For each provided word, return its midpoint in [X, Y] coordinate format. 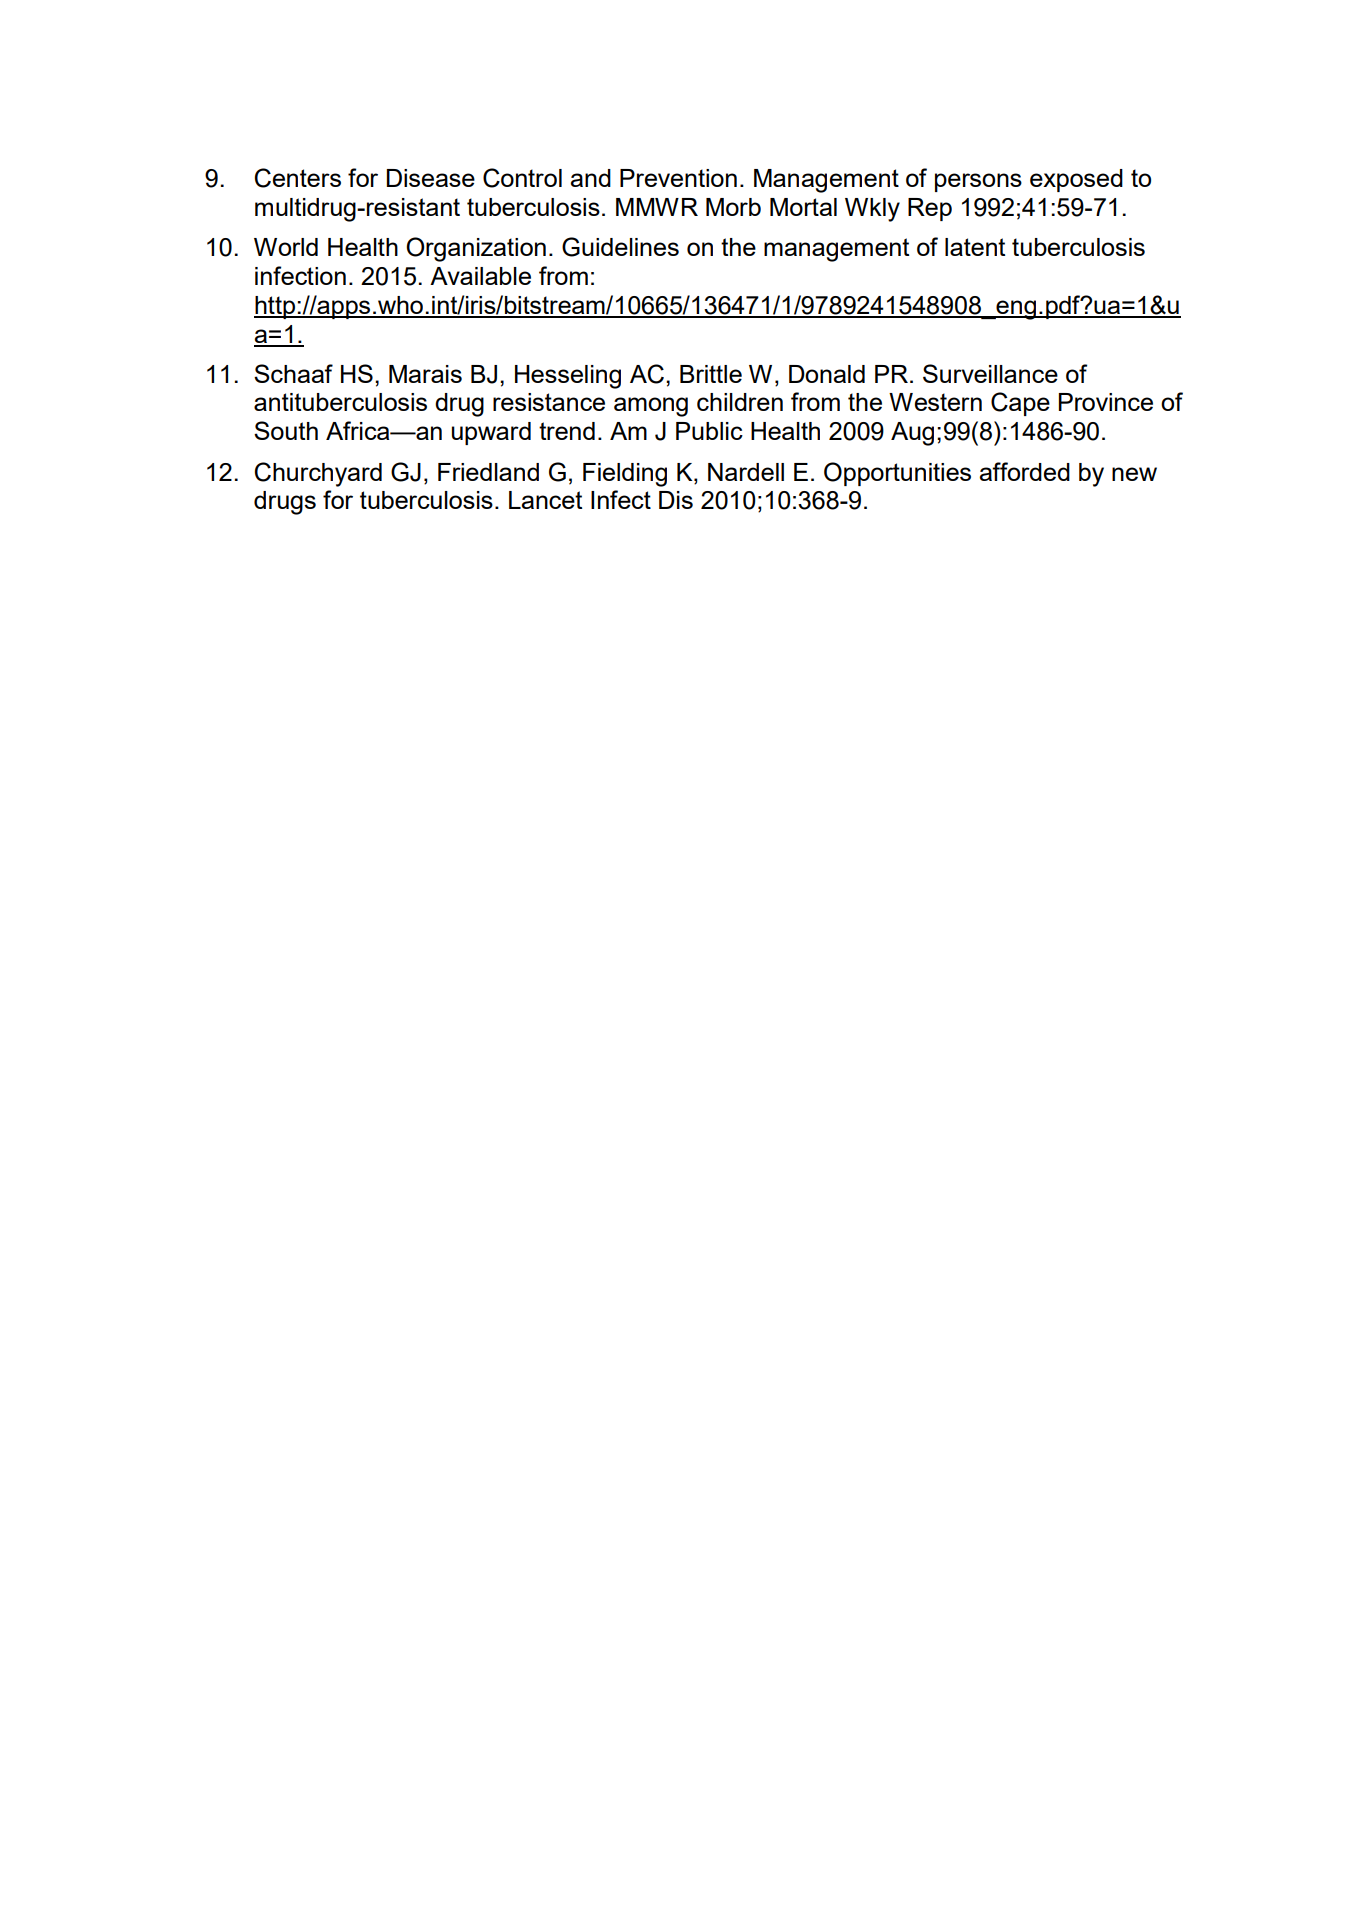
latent [975, 247]
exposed [1076, 180]
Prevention [678, 178]
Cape [1020, 404]
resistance [549, 402]
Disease [431, 178]
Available [480, 276]
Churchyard [318, 474]
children [740, 402]
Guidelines [620, 247]
